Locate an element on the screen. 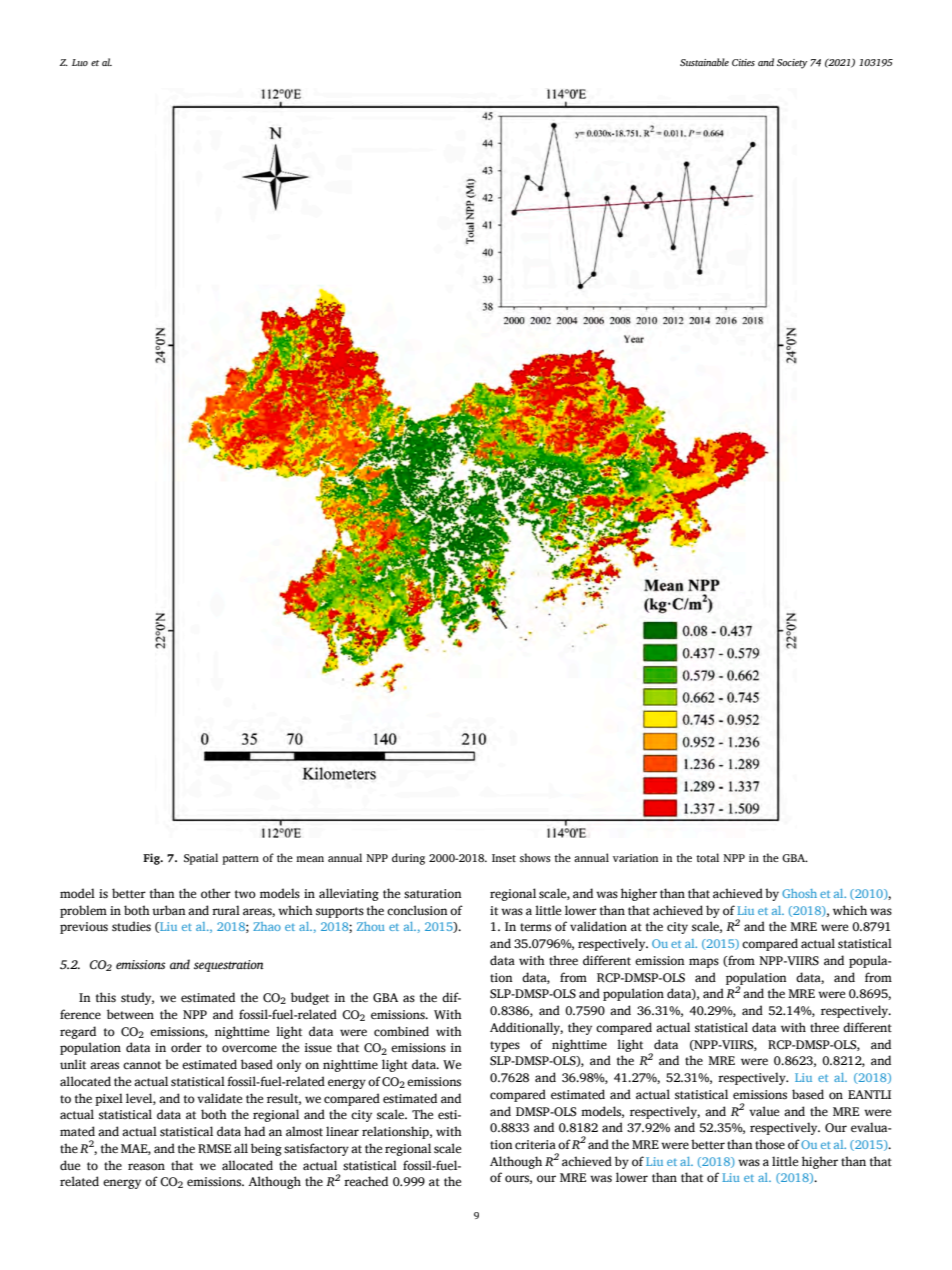 The height and width of the screenshot is (1270, 952). Spatial is located at coordinates (201, 859).
